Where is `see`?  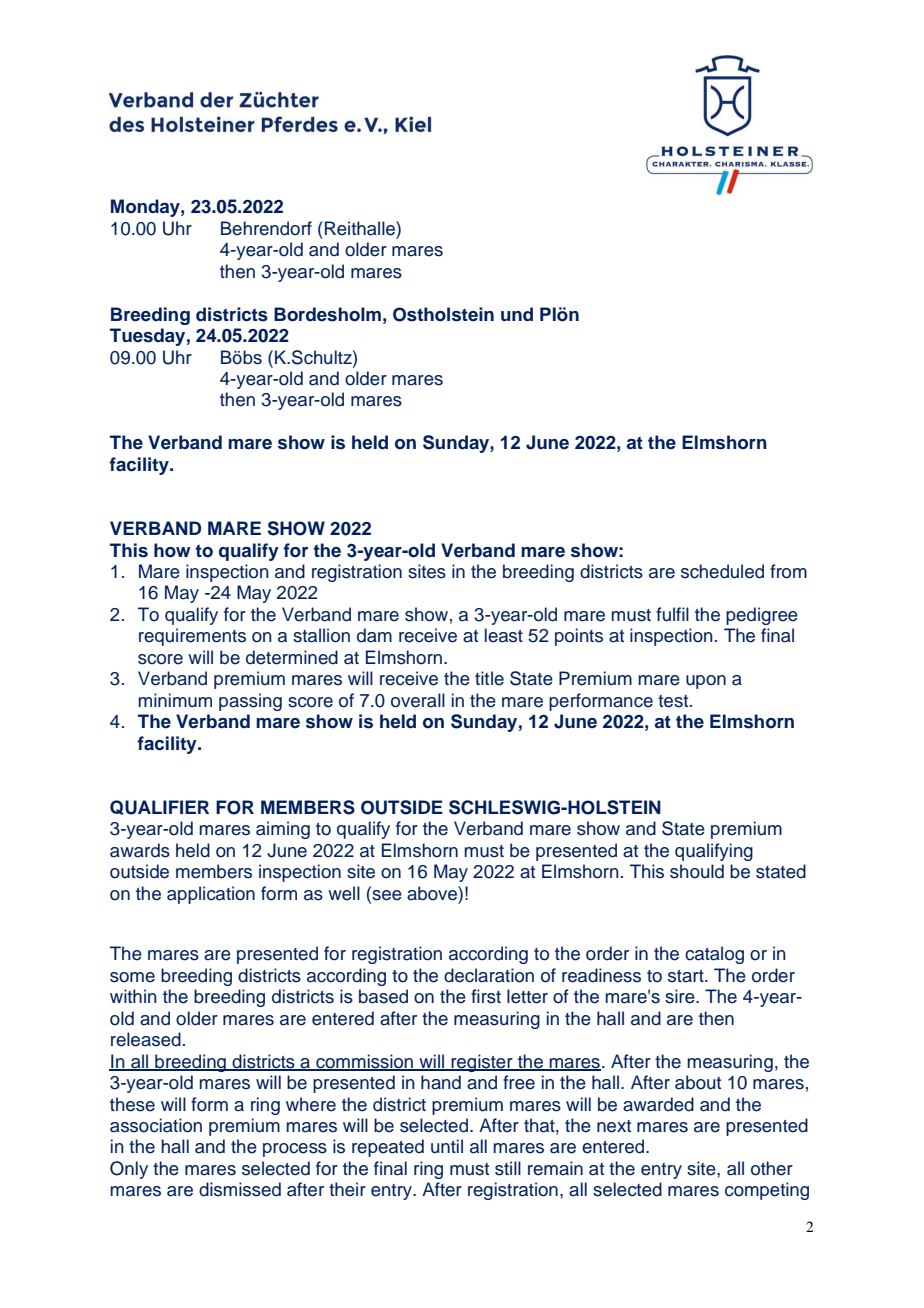 see is located at coordinates (386, 894).
